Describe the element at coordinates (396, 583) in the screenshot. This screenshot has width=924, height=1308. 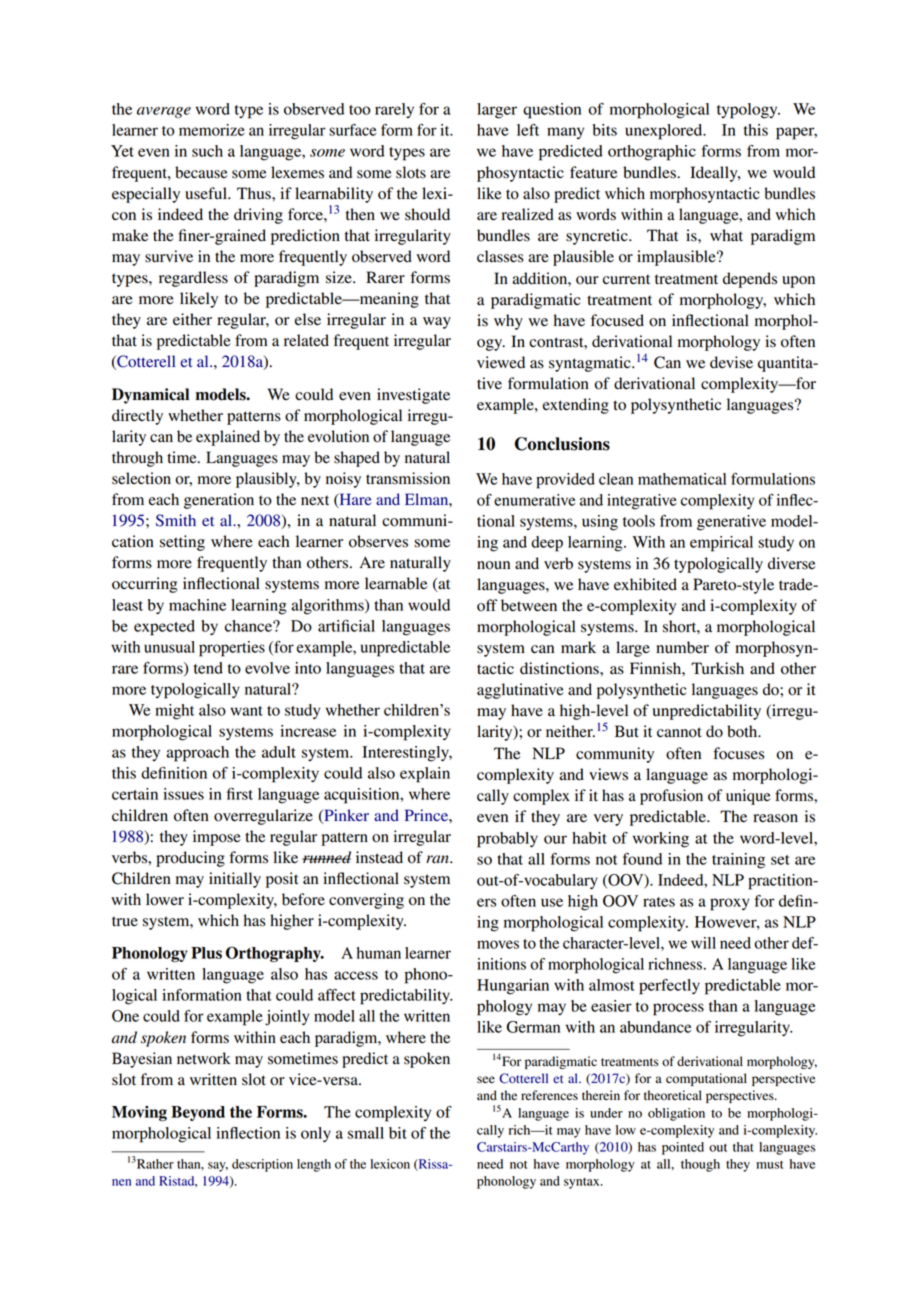
I see `learnable` at that location.
